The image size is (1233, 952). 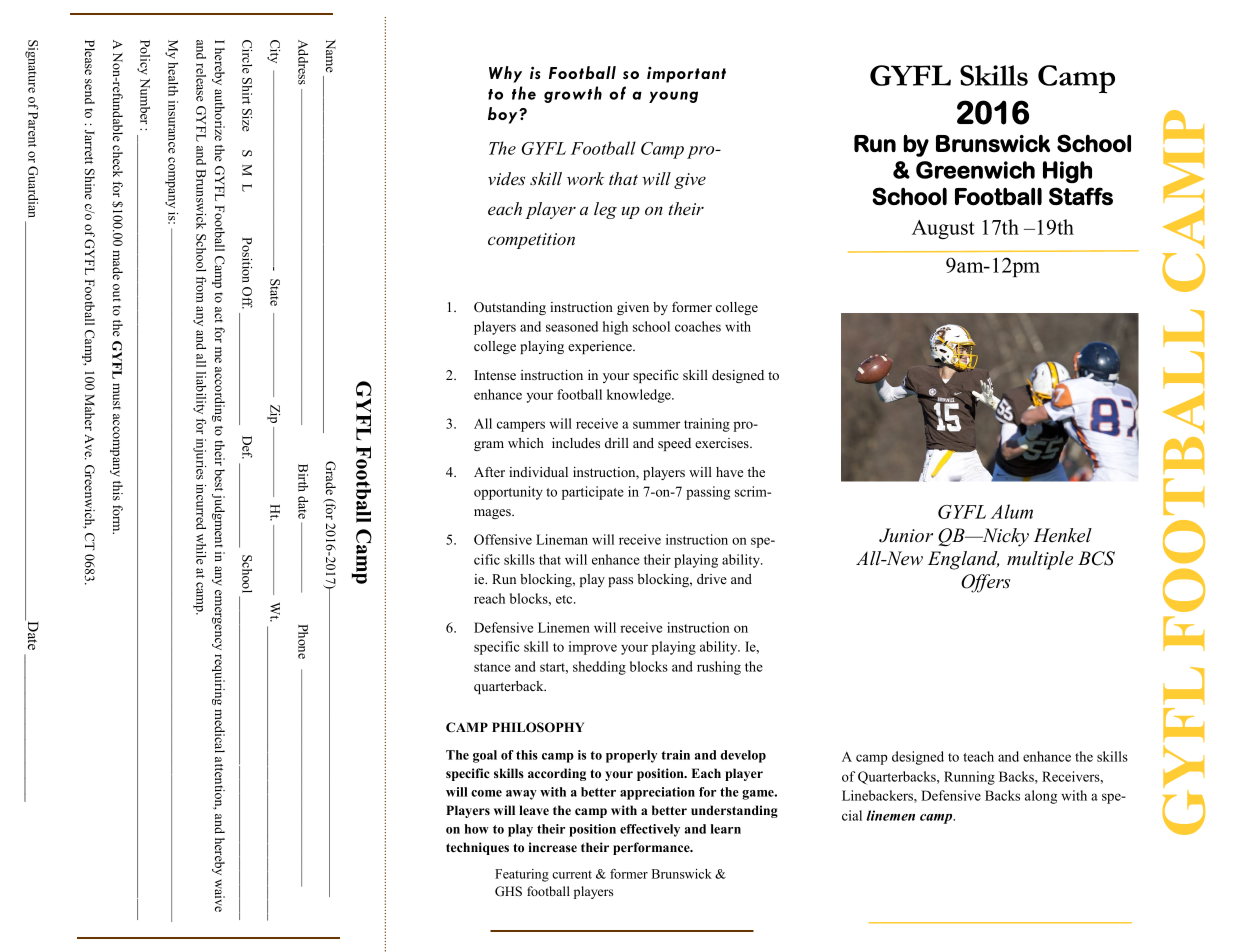 I want to click on current, so click(x=572, y=874).
